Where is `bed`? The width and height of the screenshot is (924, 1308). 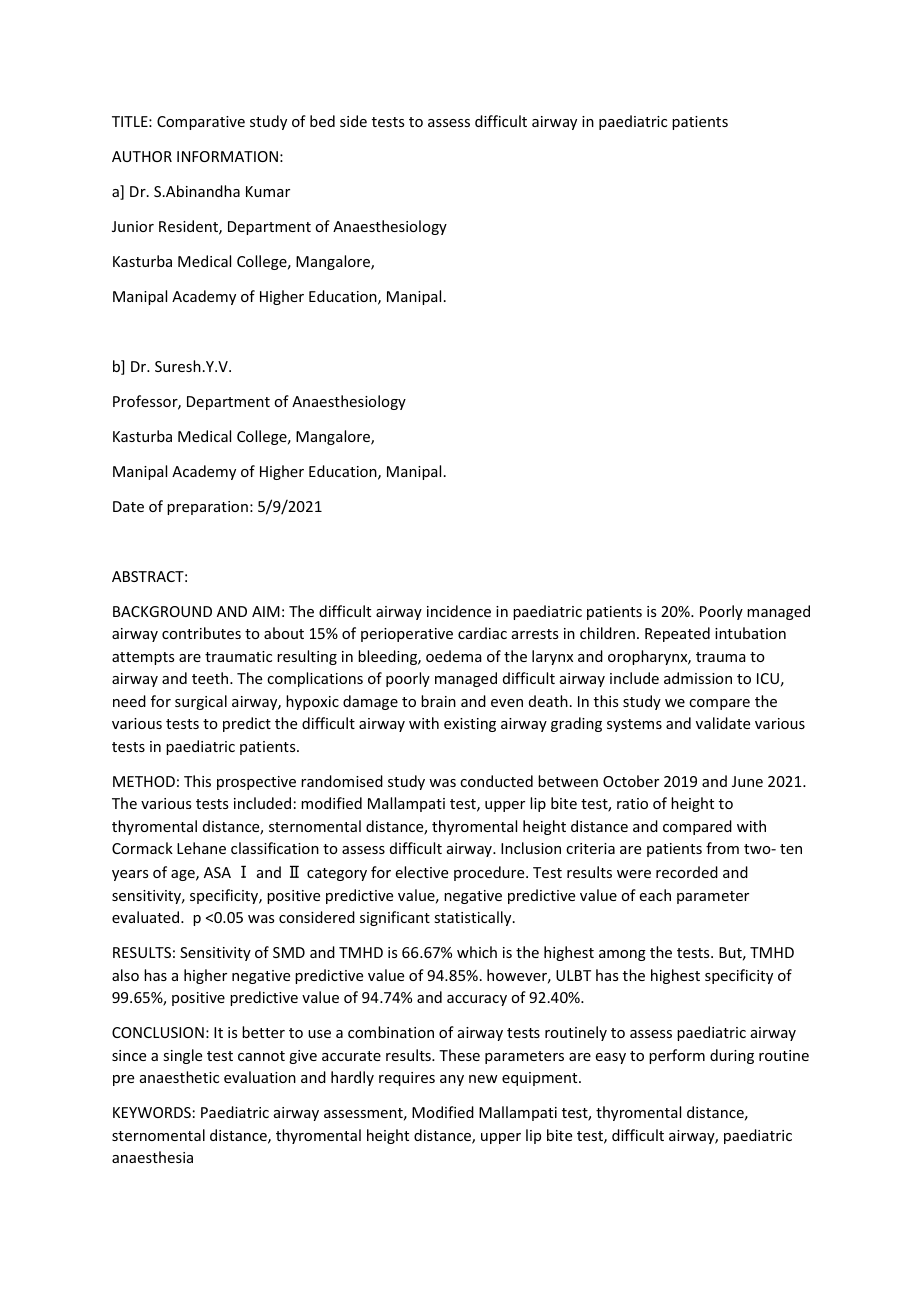
bed is located at coordinates (322, 121).
